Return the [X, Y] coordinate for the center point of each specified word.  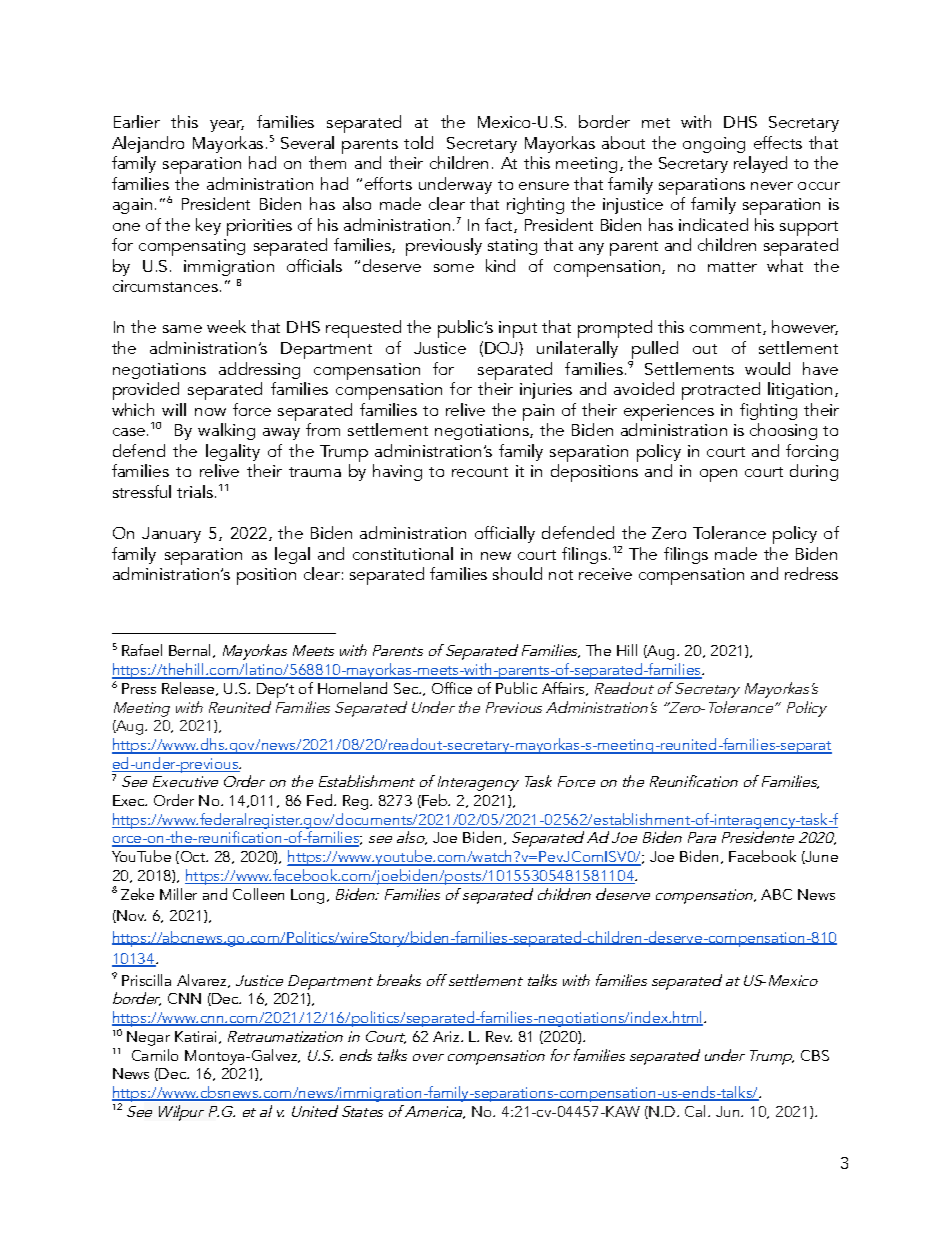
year [227, 126]
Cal [697, 1111]
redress [811, 573]
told [418, 142]
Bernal [191, 651]
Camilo [155, 1055]
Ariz [447, 1036]
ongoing [714, 145]
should [517, 573]
